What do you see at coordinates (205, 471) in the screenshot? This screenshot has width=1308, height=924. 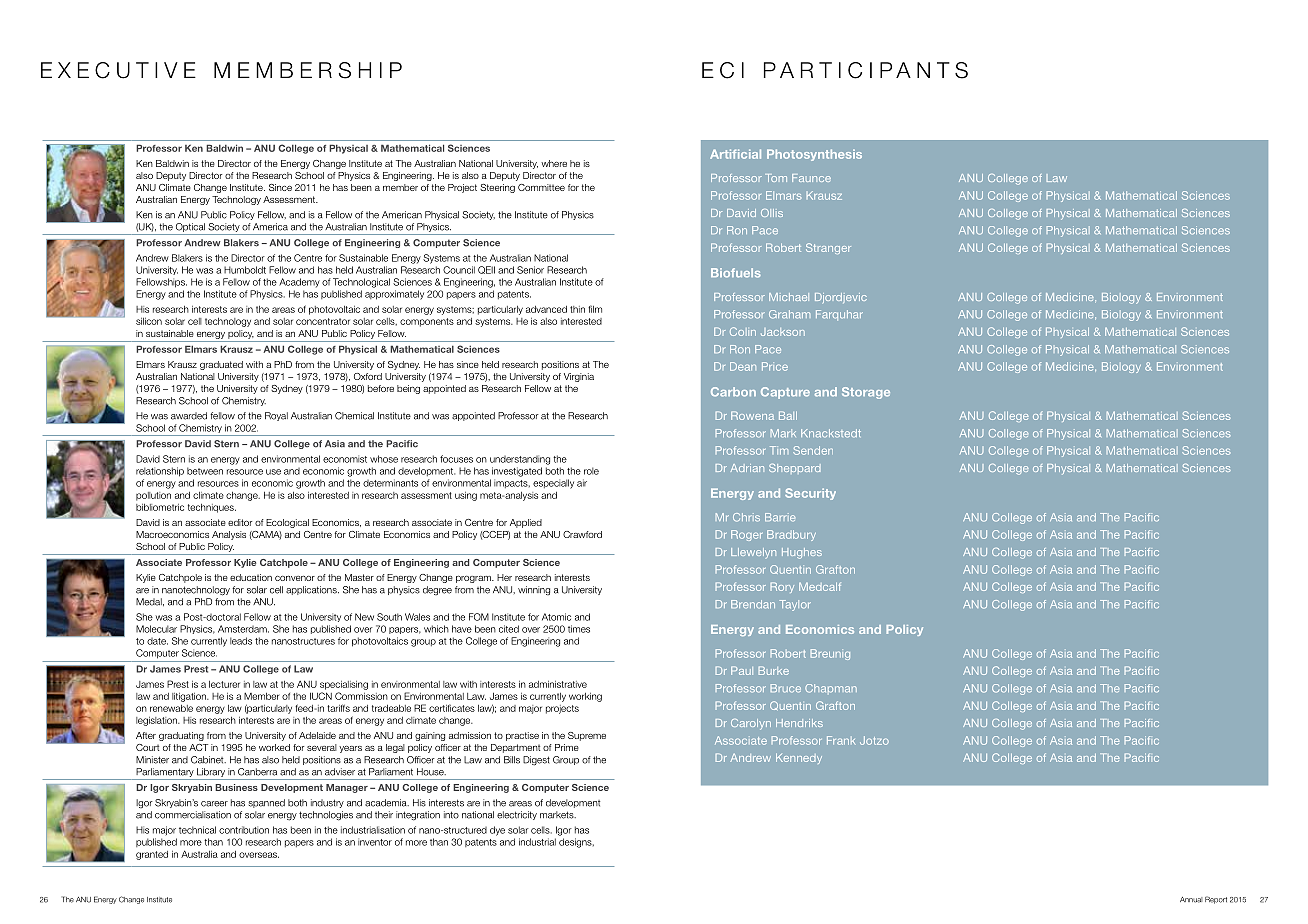 I see `between` at bounding box center [205, 471].
